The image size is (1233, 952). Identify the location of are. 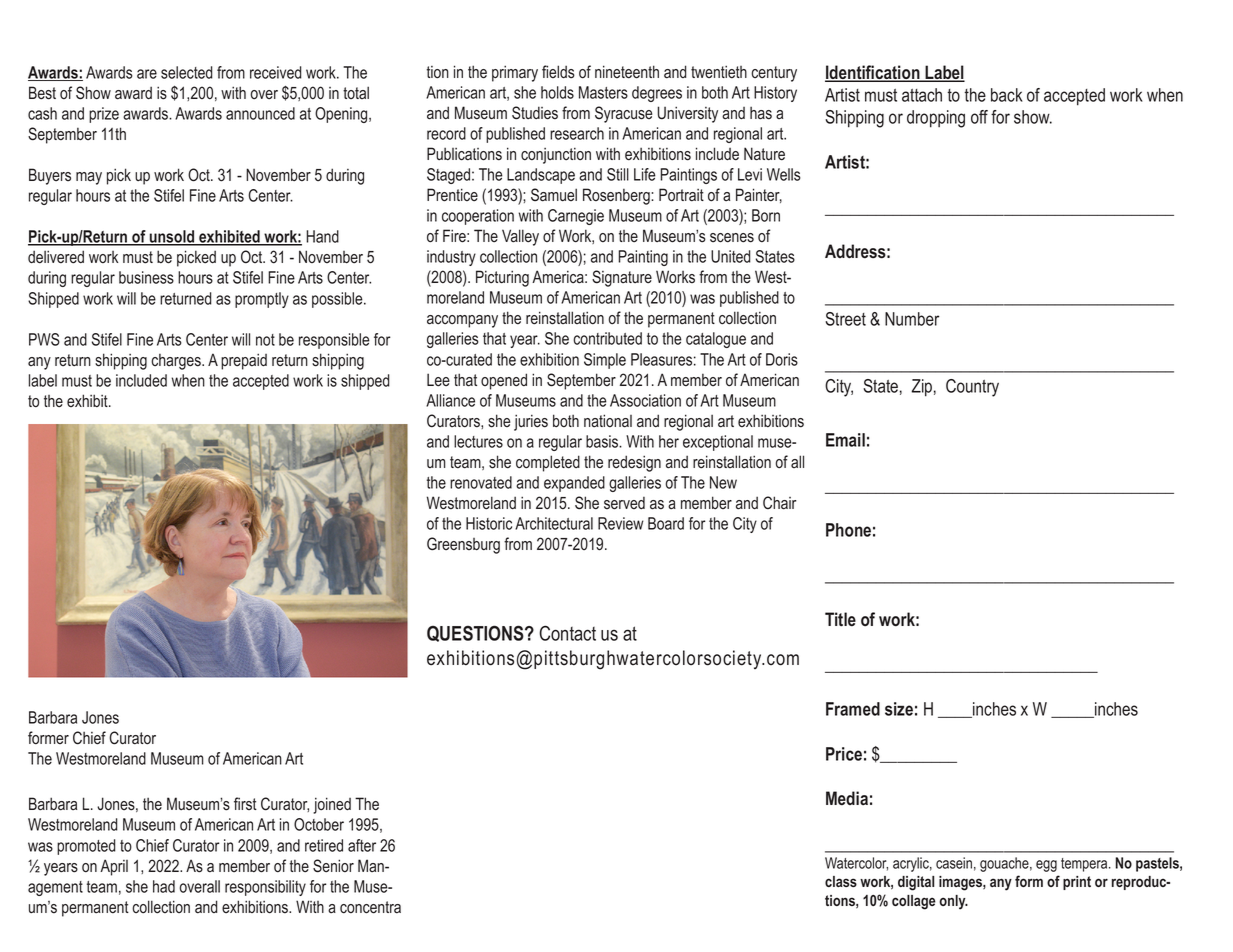
(147, 74).
